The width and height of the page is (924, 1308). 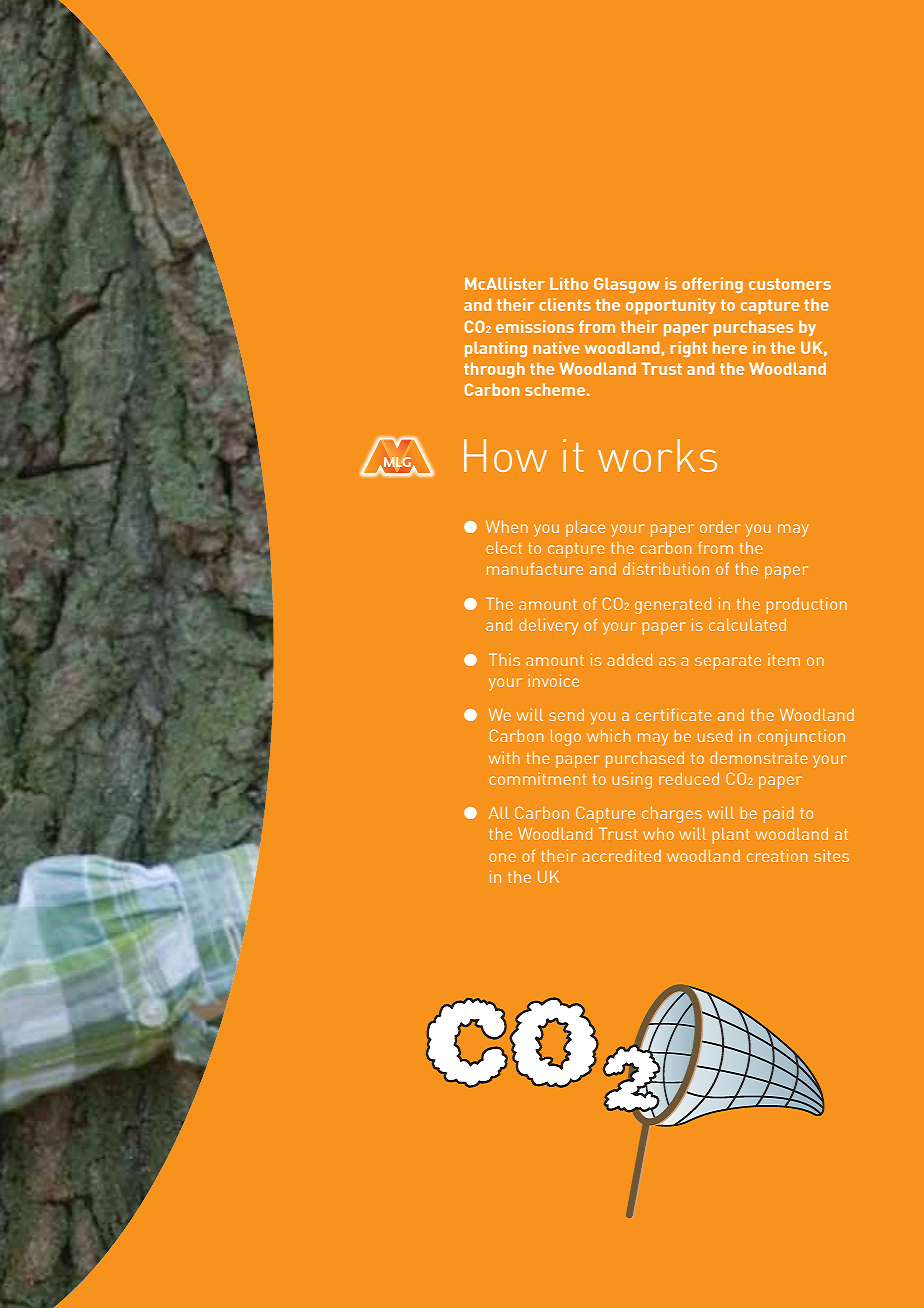 What do you see at coordinates (657, 455) in the page?
I see `works` at bounding box center [657, 455].
